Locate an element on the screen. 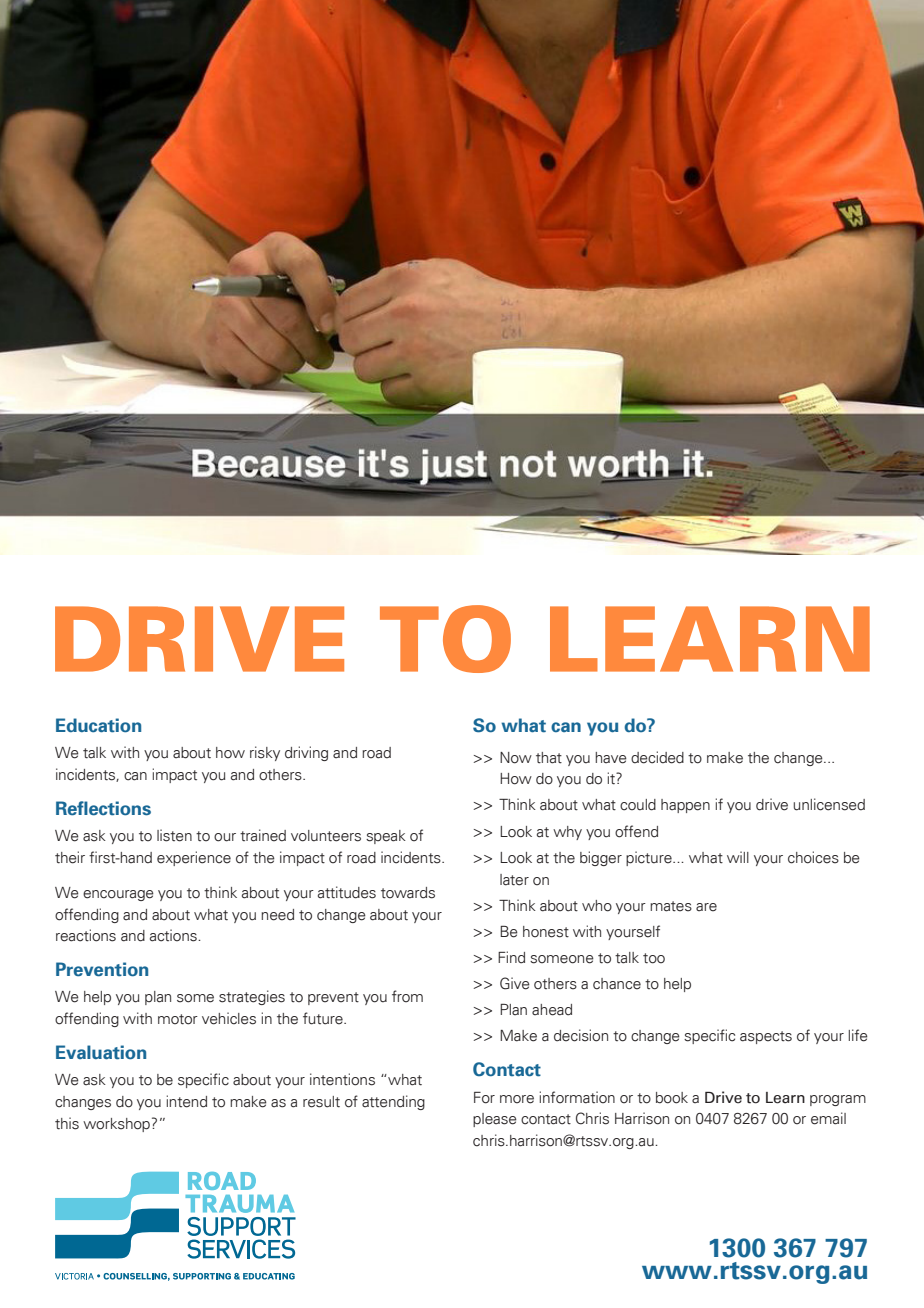  encourage is located at coordinates (118, 895).
